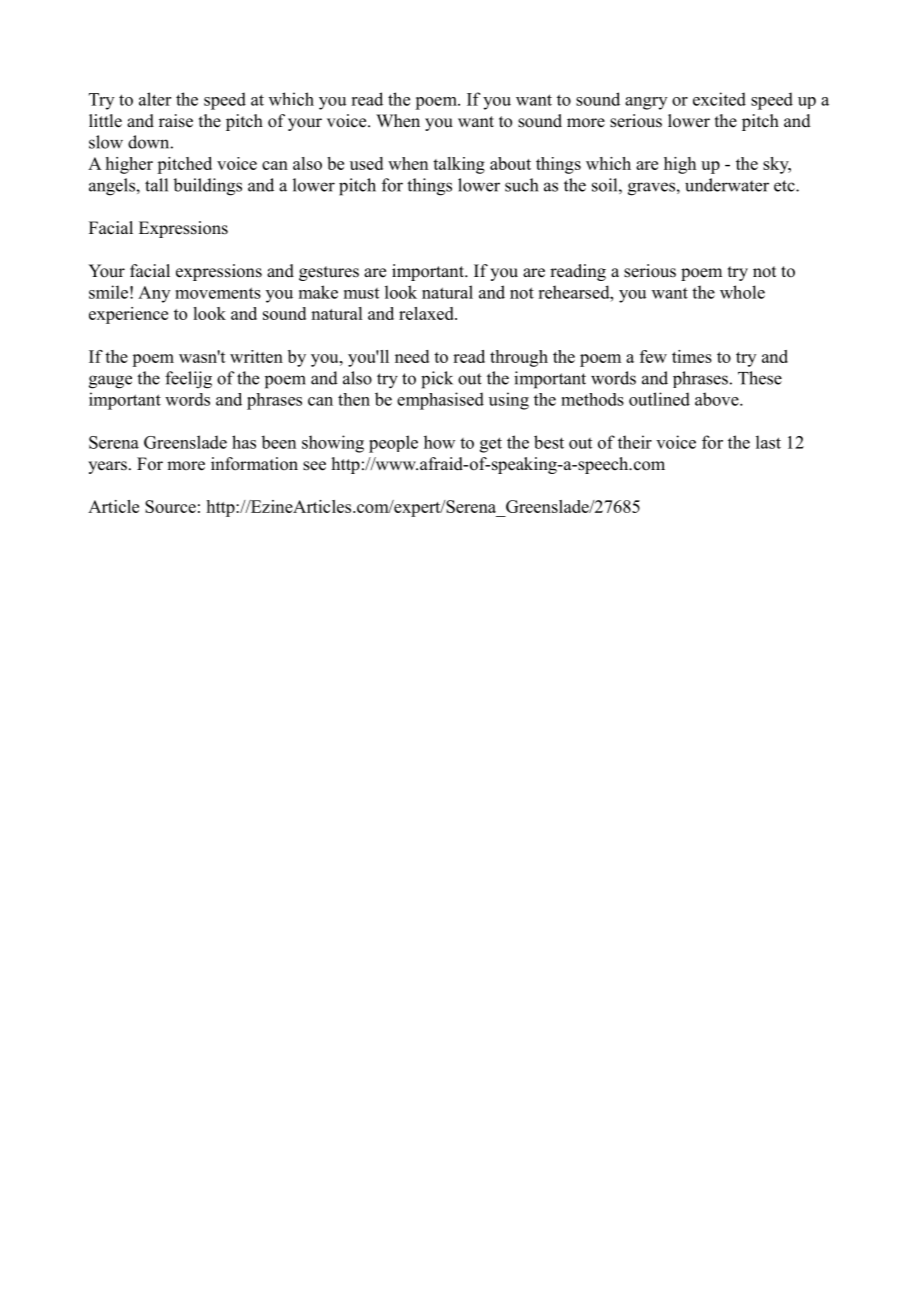 The width and height of the screenshot is (924, 1308). Describe the element at coordinates (427, 313) in the screenshot. I see `relaxed` at that location.
